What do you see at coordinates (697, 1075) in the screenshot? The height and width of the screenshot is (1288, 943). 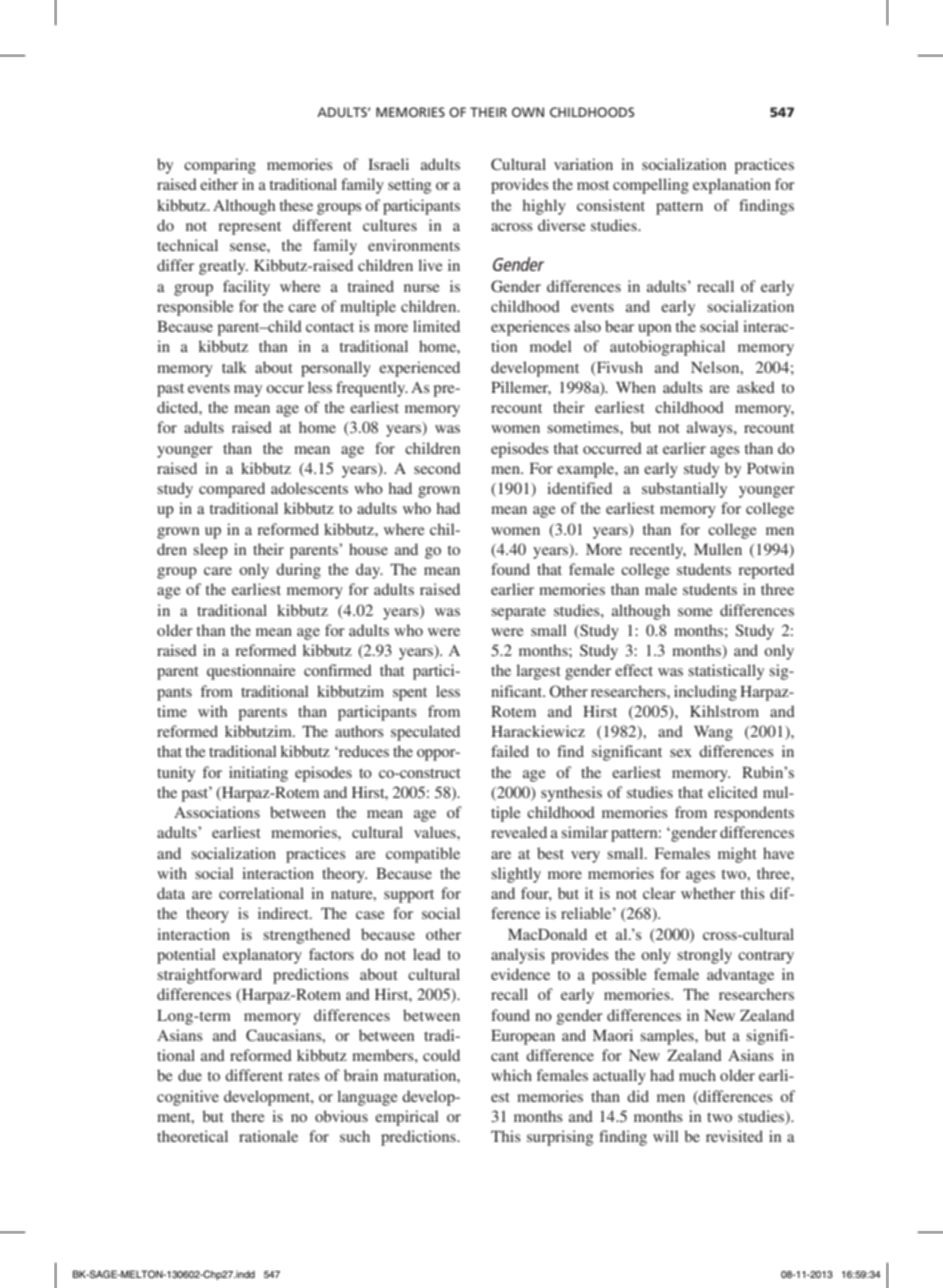 I see `much` at bounding box center [697, 1075].
